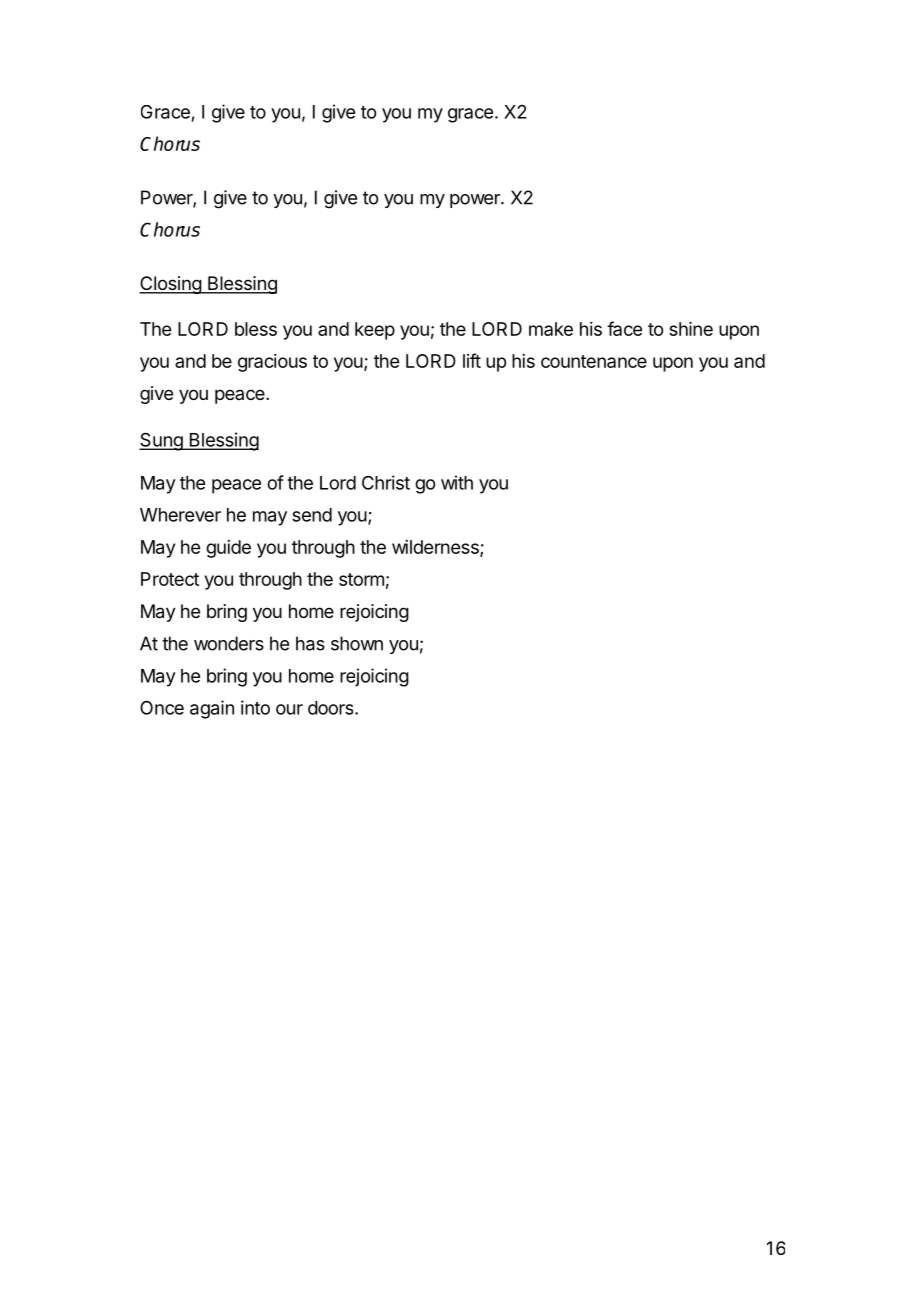 The height and width of the screenshot is (1308, 924). Describe the element at coordinates (624, 328) in the screenshot. I see `face` at that location.
